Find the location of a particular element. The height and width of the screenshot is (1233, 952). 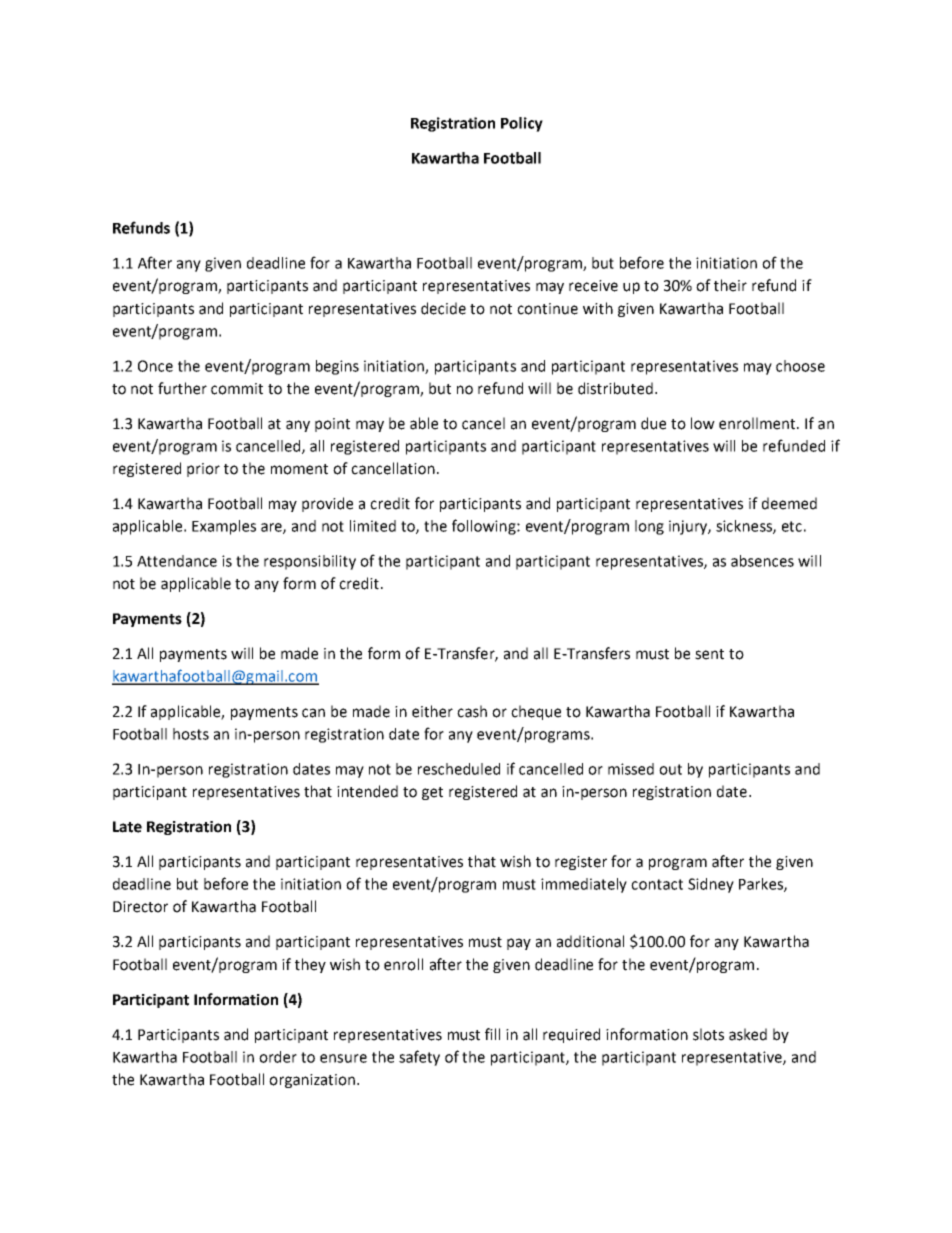

their is located at coordinates (730, 285).
